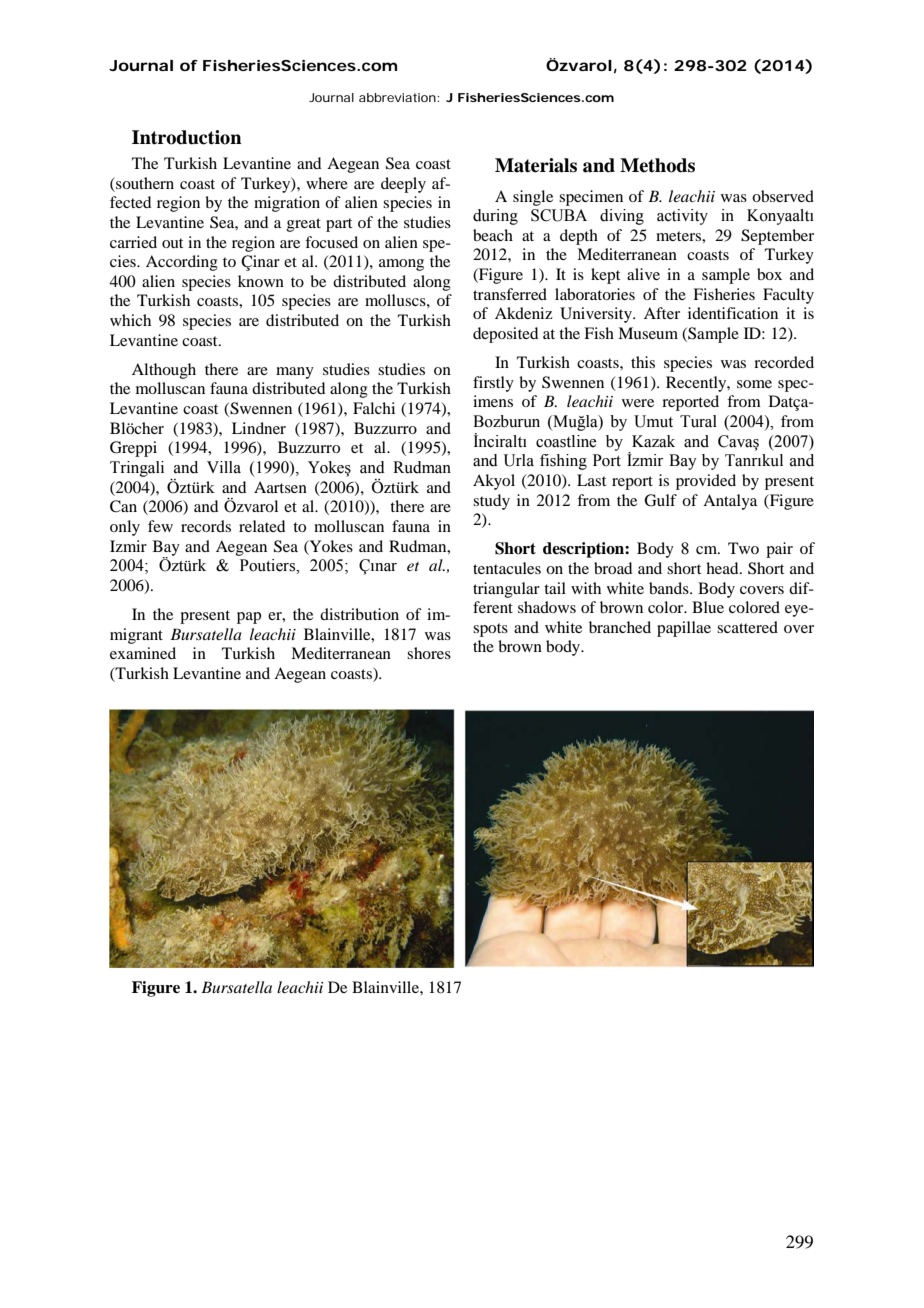  What do you see at coordinates (510, 294) in the screenshot?
I see `transferred` at bounding box center [510, 294].
